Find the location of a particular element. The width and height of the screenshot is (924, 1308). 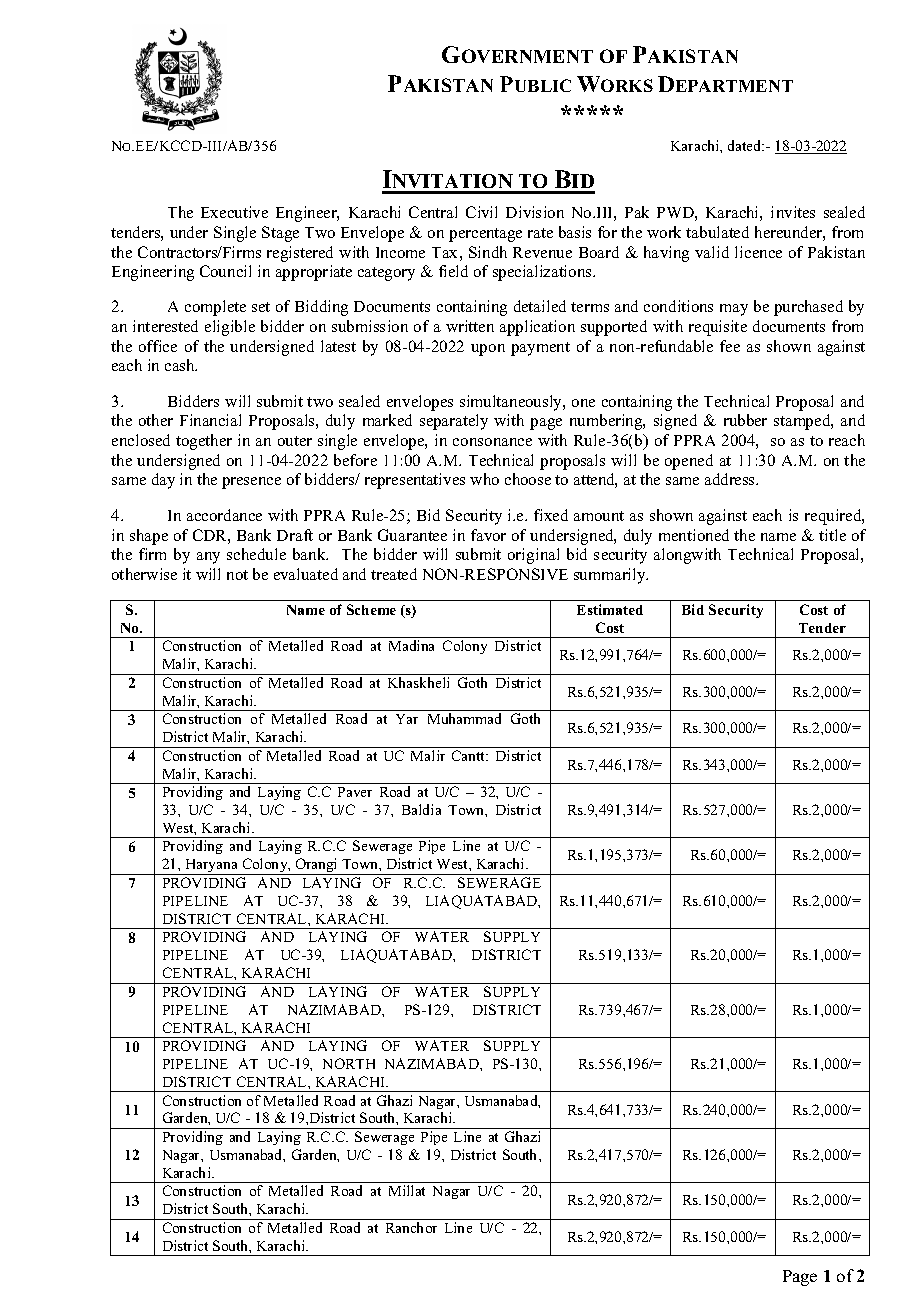

NORTH is located at coordinates (349, 1063).
